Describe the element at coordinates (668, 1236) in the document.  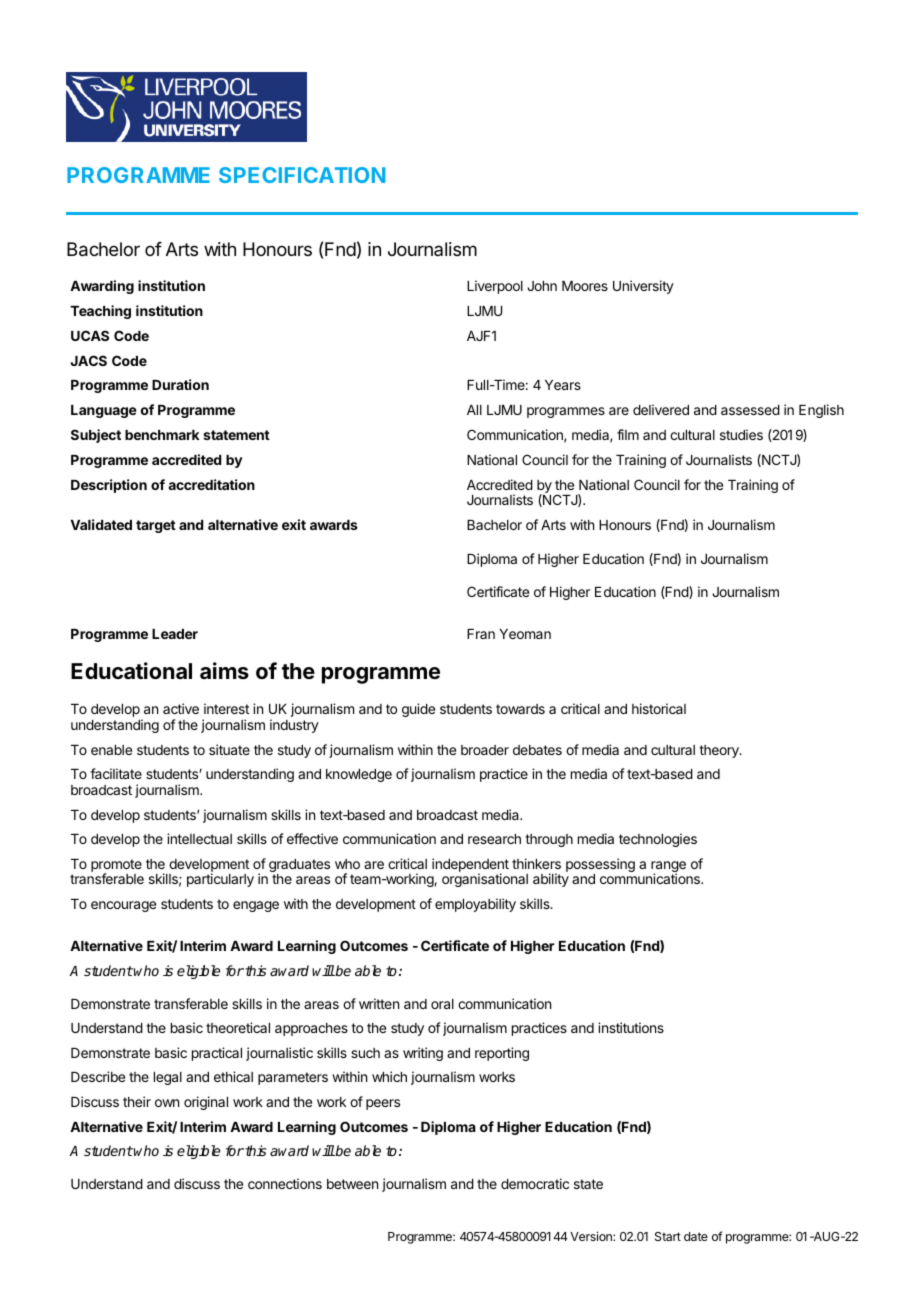
I see `Start` at that location.
